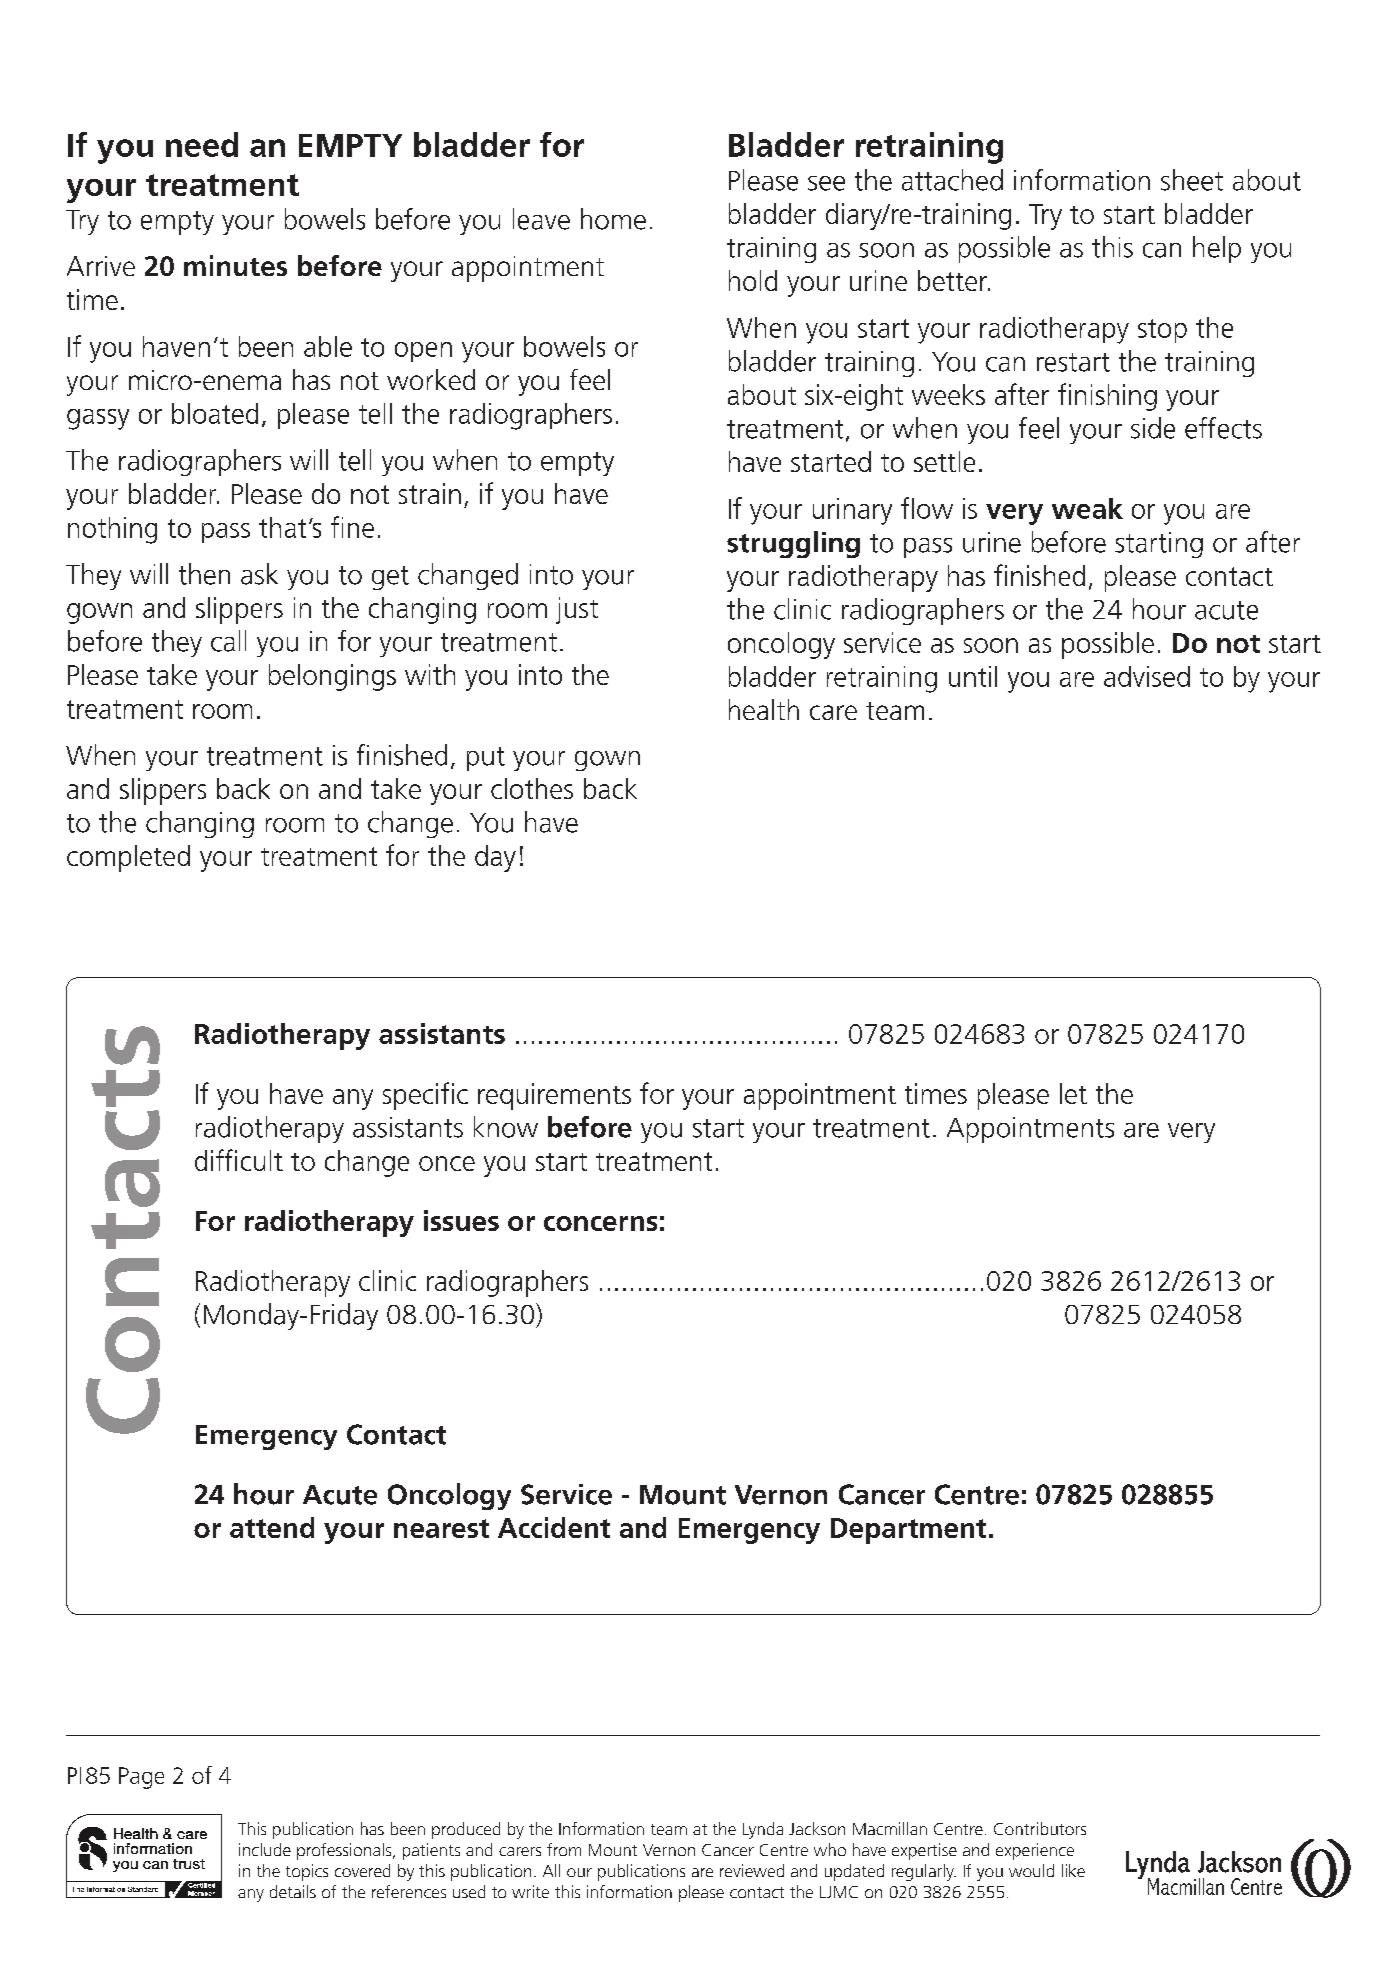  What do you see at coordinates (1147, 676) in the screenshot?
I see `advised` at bounding box center [1147, 676].
